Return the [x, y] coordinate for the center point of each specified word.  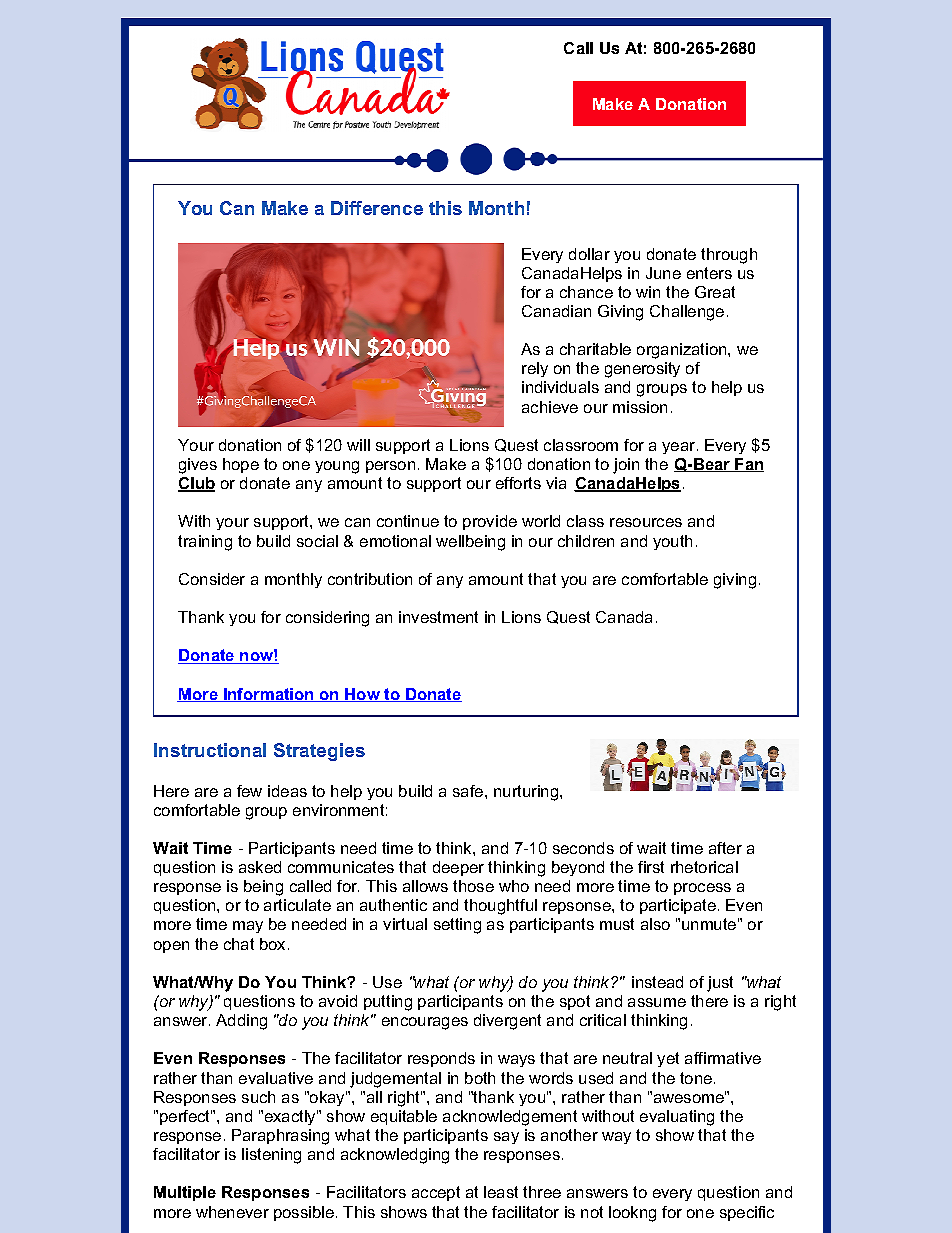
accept [436, 1193]
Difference [377, 208]
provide [490, 522]
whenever [232, 1212]
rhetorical [704, 867]
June [663, 273]
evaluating [677, 1118]
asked [260, 867]
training [205, 543]
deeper [458, 868]
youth [672, 542]
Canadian [556, 311]
